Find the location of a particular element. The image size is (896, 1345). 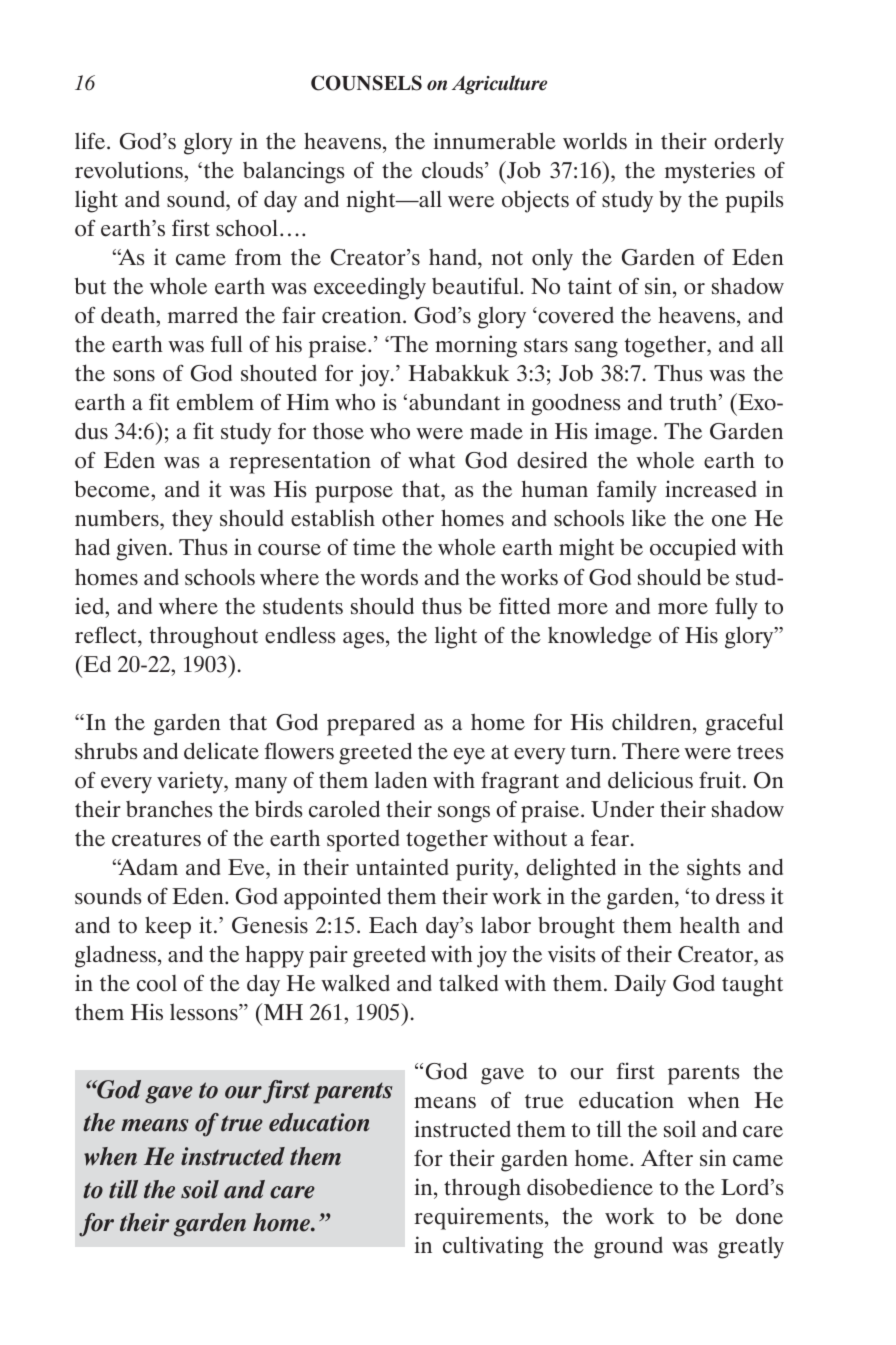

reflect is located at coordinates (107, 635).
